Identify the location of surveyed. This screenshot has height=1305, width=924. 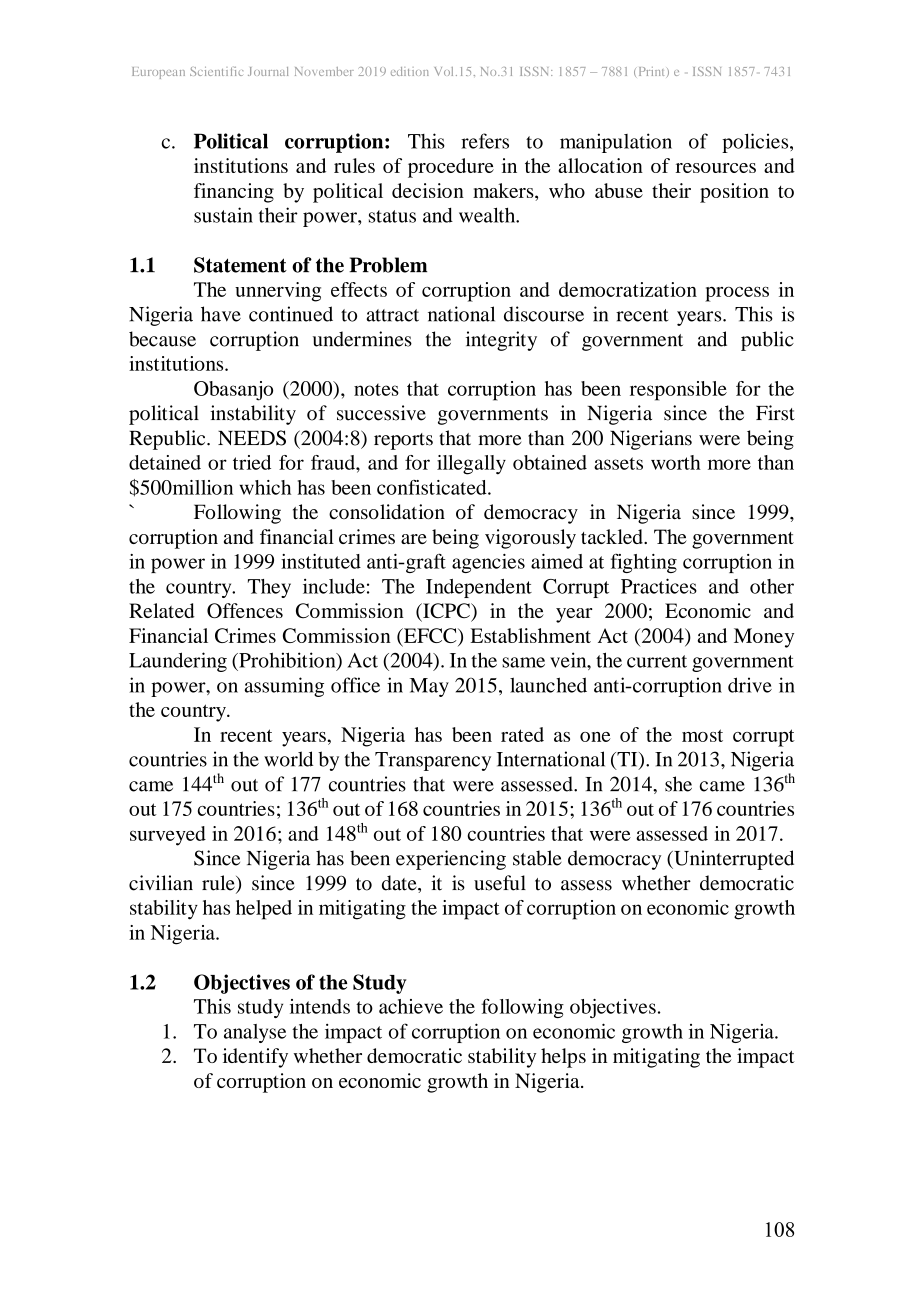
(168, 836).
